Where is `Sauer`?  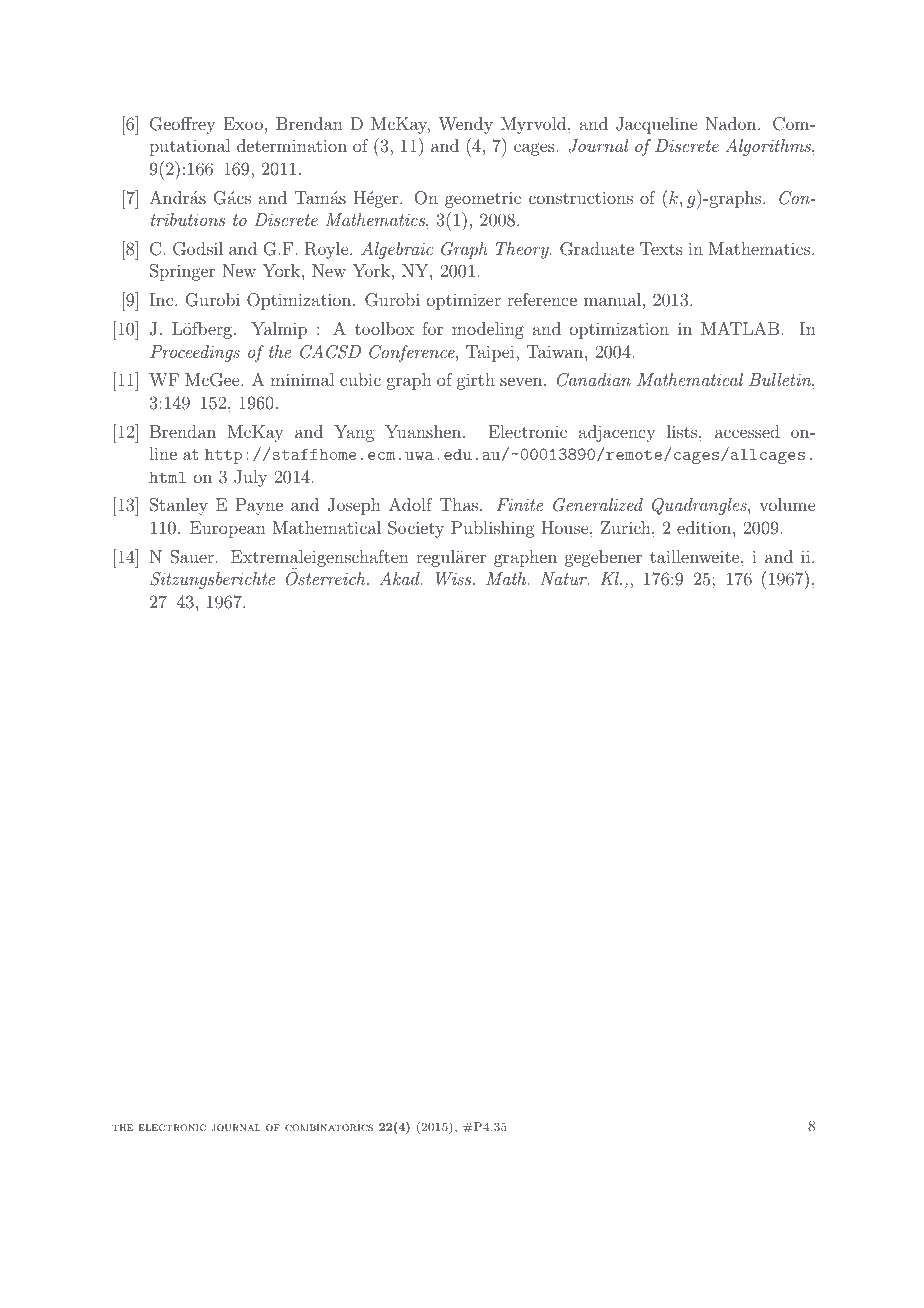
Sauer is located at coordinates (192, 557).
